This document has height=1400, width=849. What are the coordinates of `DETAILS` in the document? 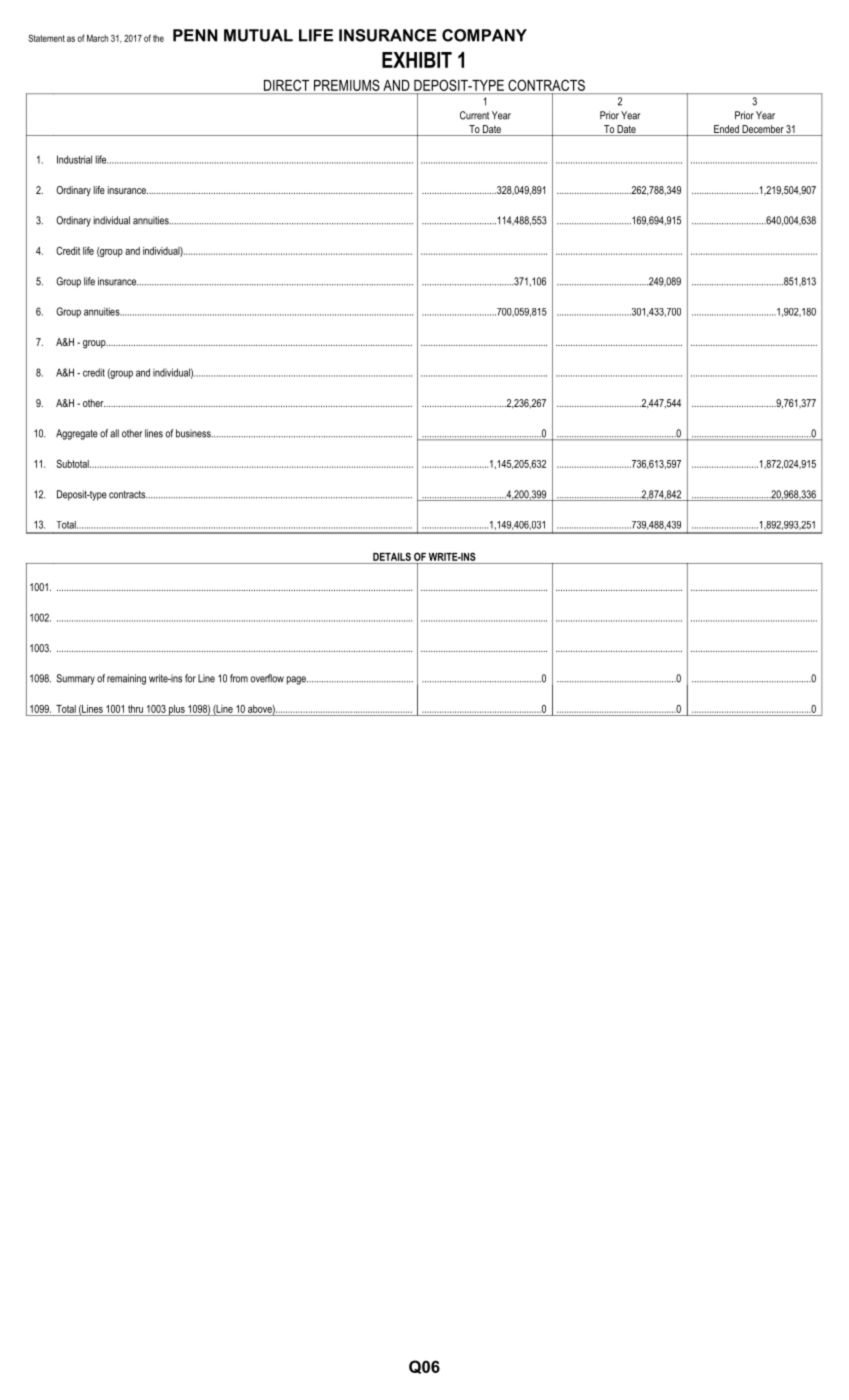 It's located at (392, 556).
